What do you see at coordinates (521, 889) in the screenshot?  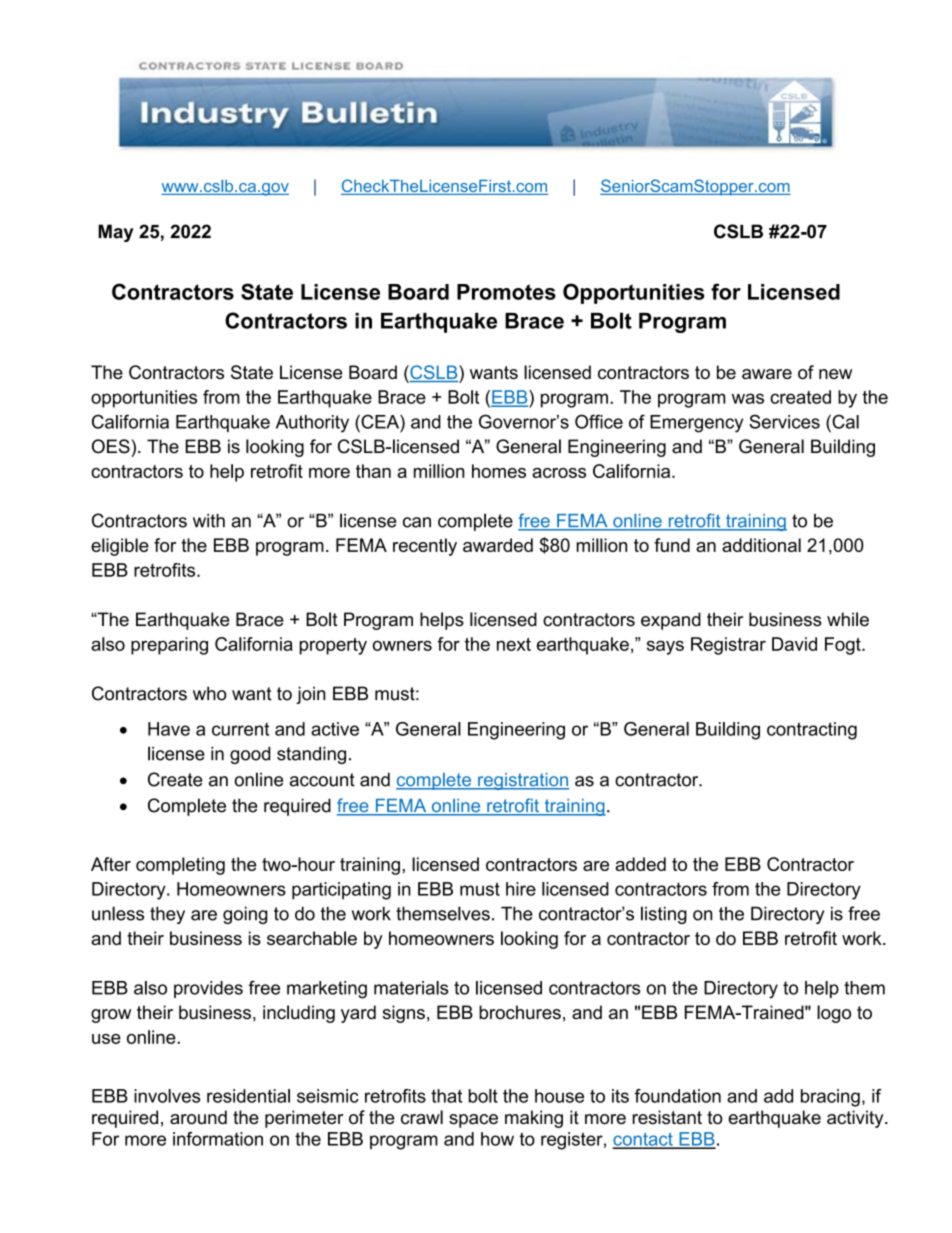 I see `hire` at bounding box center [521, 889].
